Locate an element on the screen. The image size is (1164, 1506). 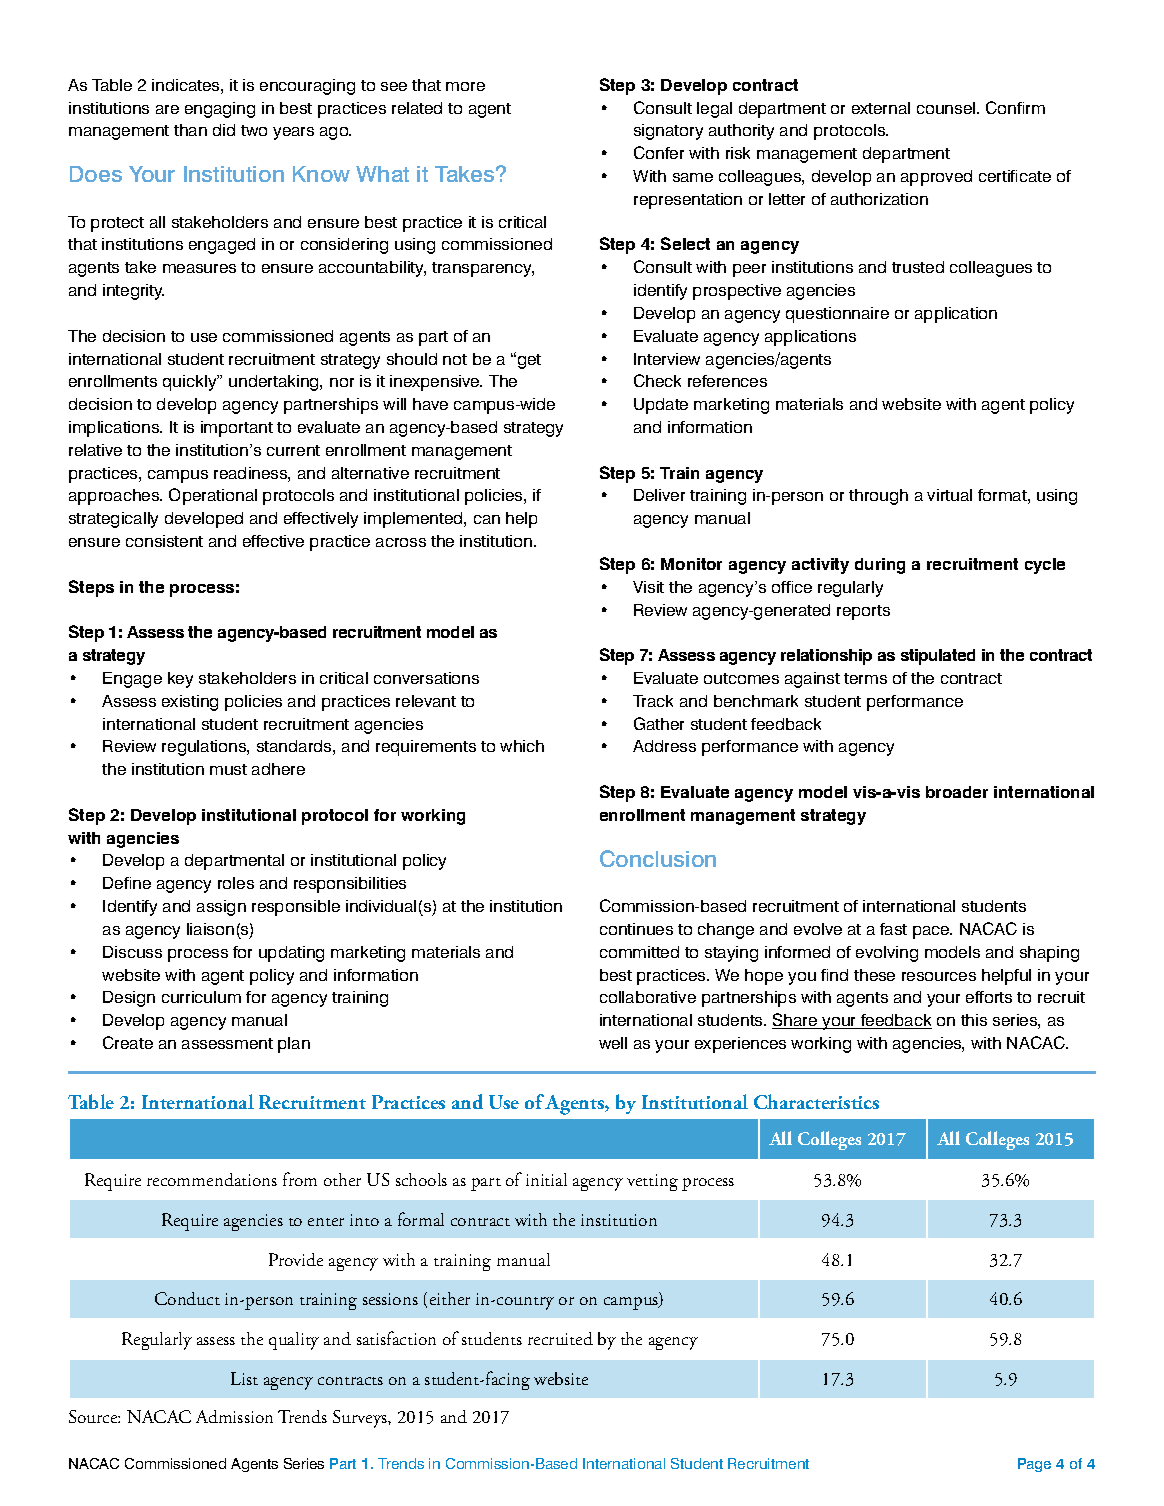
Confer is located at coordinates (659, 152).
